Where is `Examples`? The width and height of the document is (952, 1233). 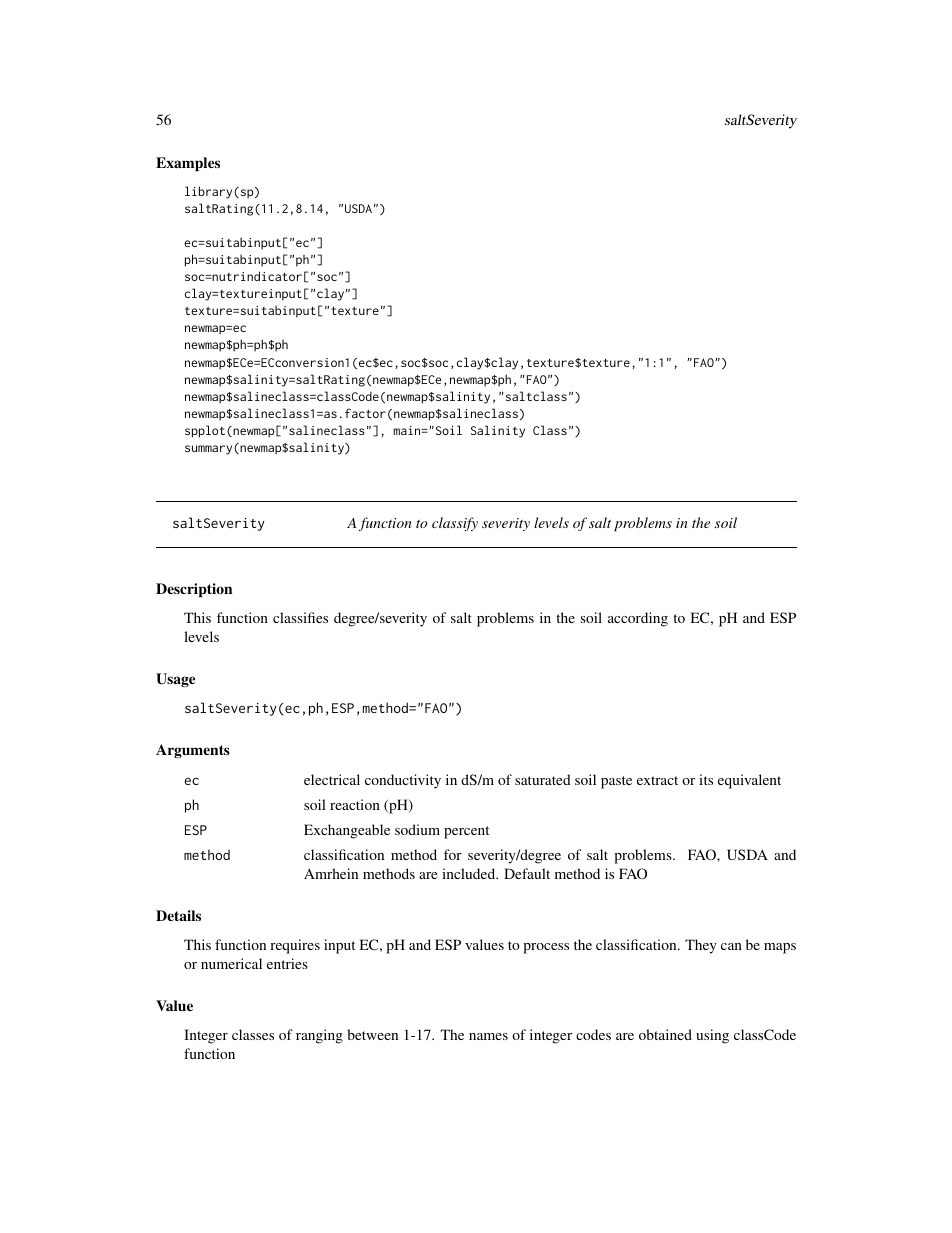
Examples is located at coordinates (188, 164).
